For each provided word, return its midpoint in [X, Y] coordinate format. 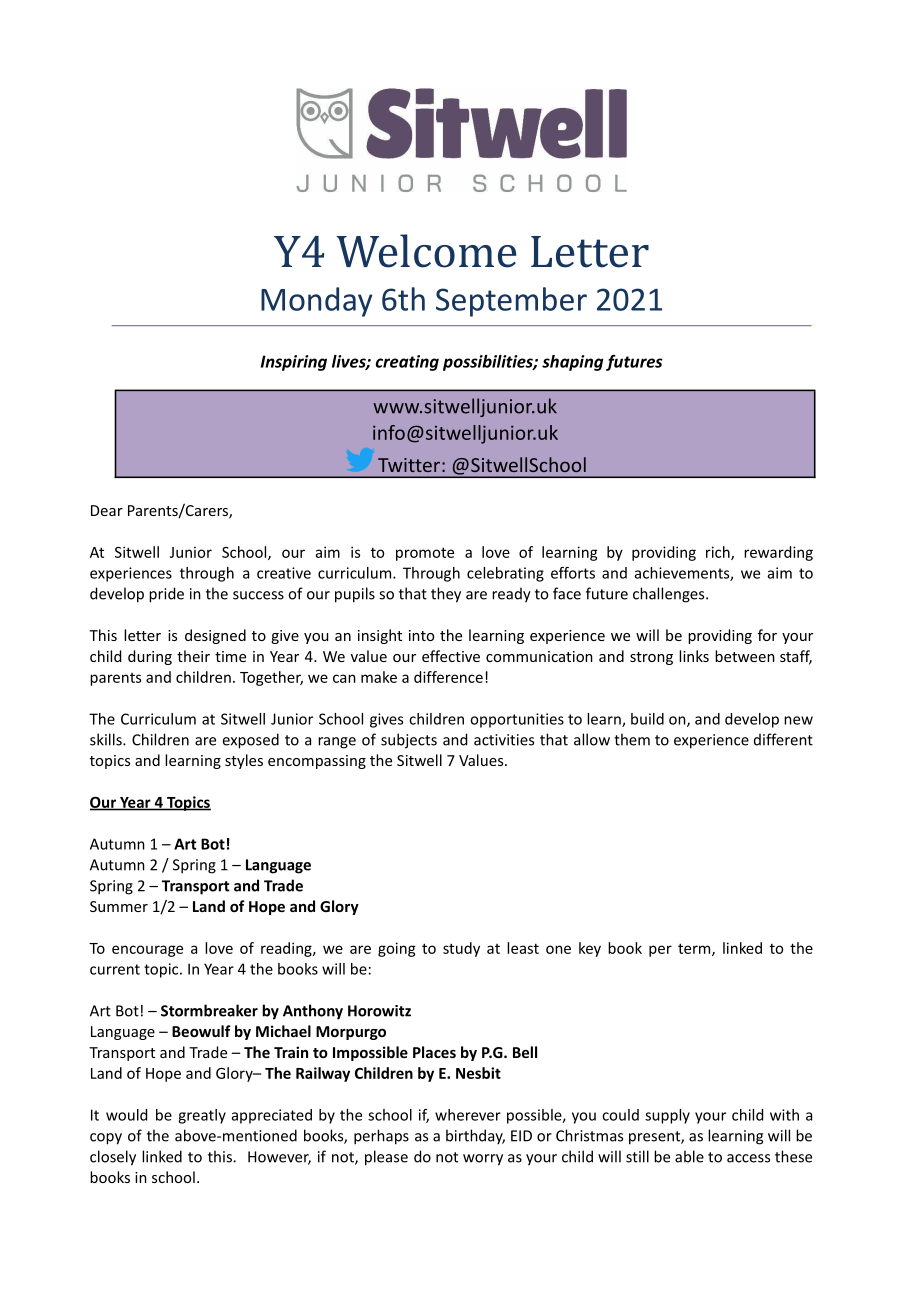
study [461, 949]
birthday [475, 1137]
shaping [572, 363]
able [689, 1156]
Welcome [426, 251]
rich [719, 553]
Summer [119, 906]
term [695, 949]
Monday [317, 302]
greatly [202, 1116]
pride [166, 595]
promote [425, 554]
